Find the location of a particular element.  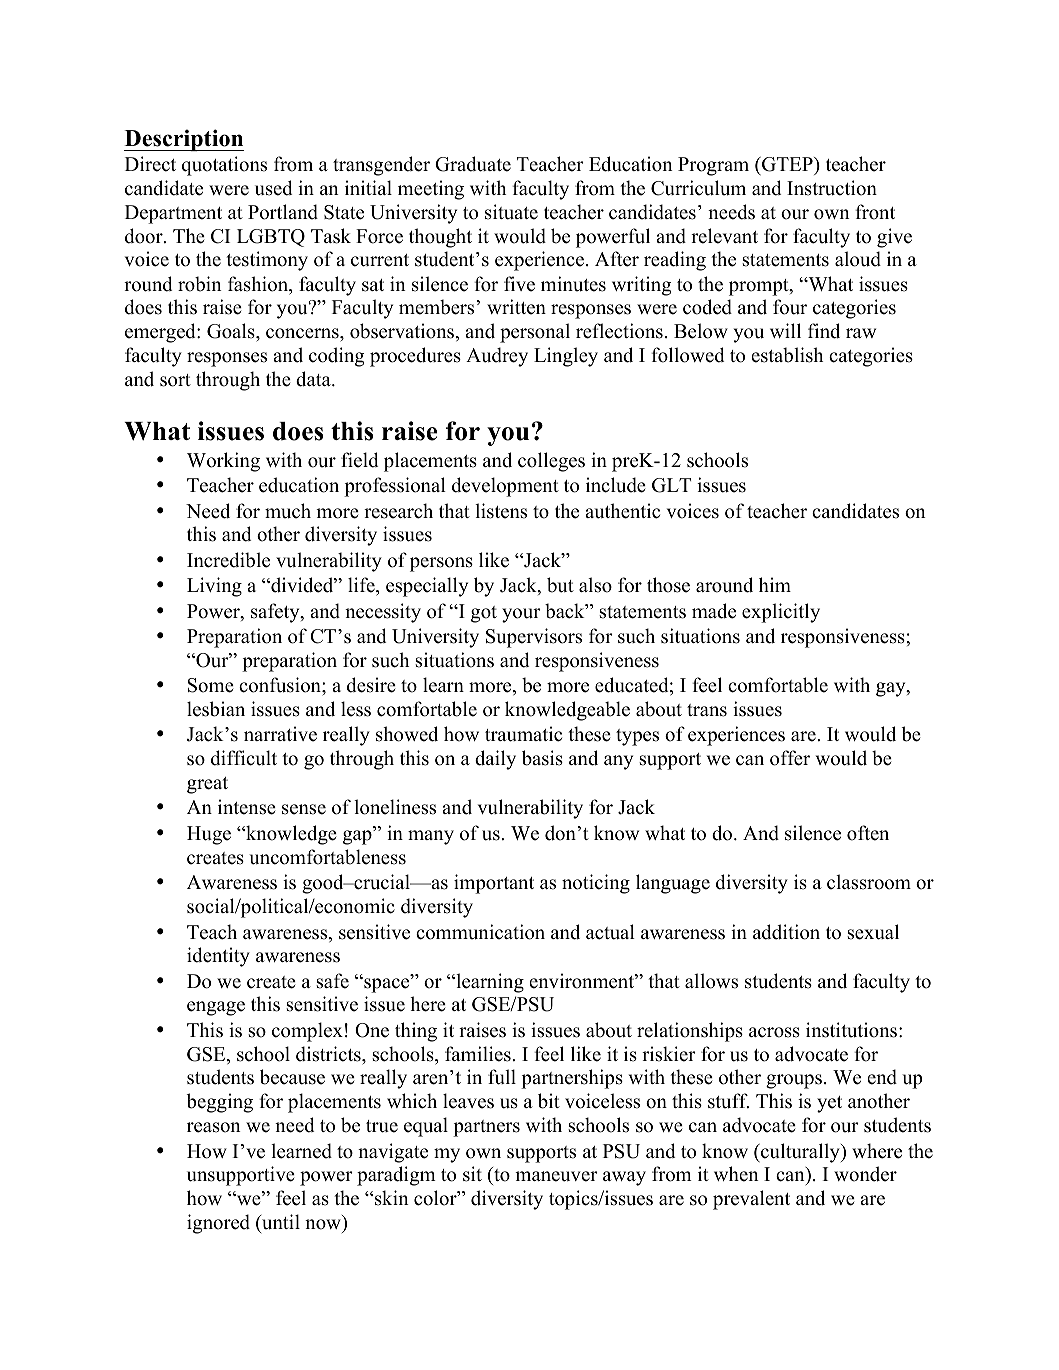

Supervisors is located at coordinates (534, 638).
